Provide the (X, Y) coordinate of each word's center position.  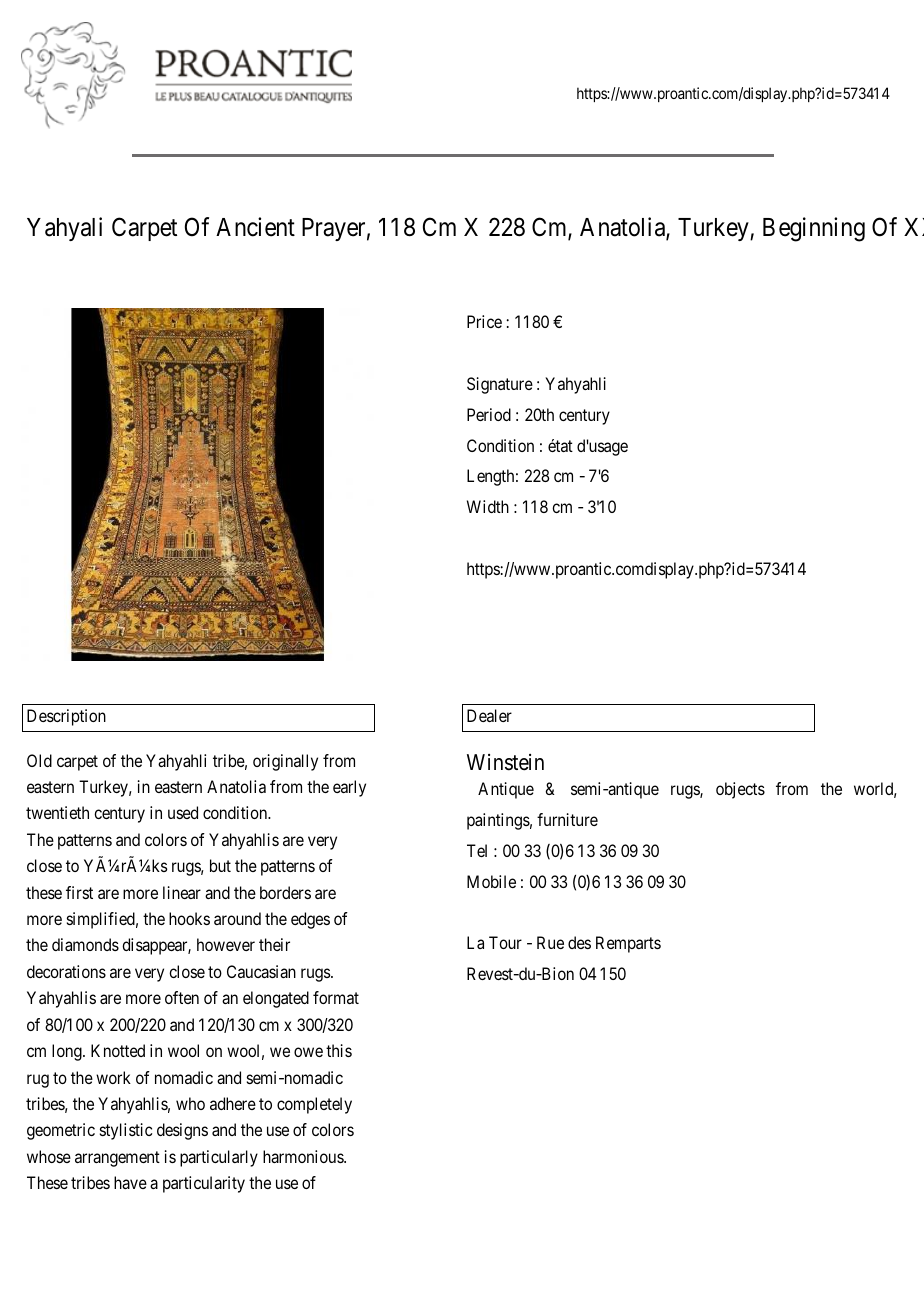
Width (488, 506)
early (349, 788)
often (182, 997)
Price (484, 321)
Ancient (255, 227)
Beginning (814, 229)
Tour (505, 942)
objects (740, 790)
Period (489, 414)
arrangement (117, 1159)
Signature (500, 385)
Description (66, 717)
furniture (567, 819)
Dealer (489, 715)
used (183, 812)
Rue (550, 942)
